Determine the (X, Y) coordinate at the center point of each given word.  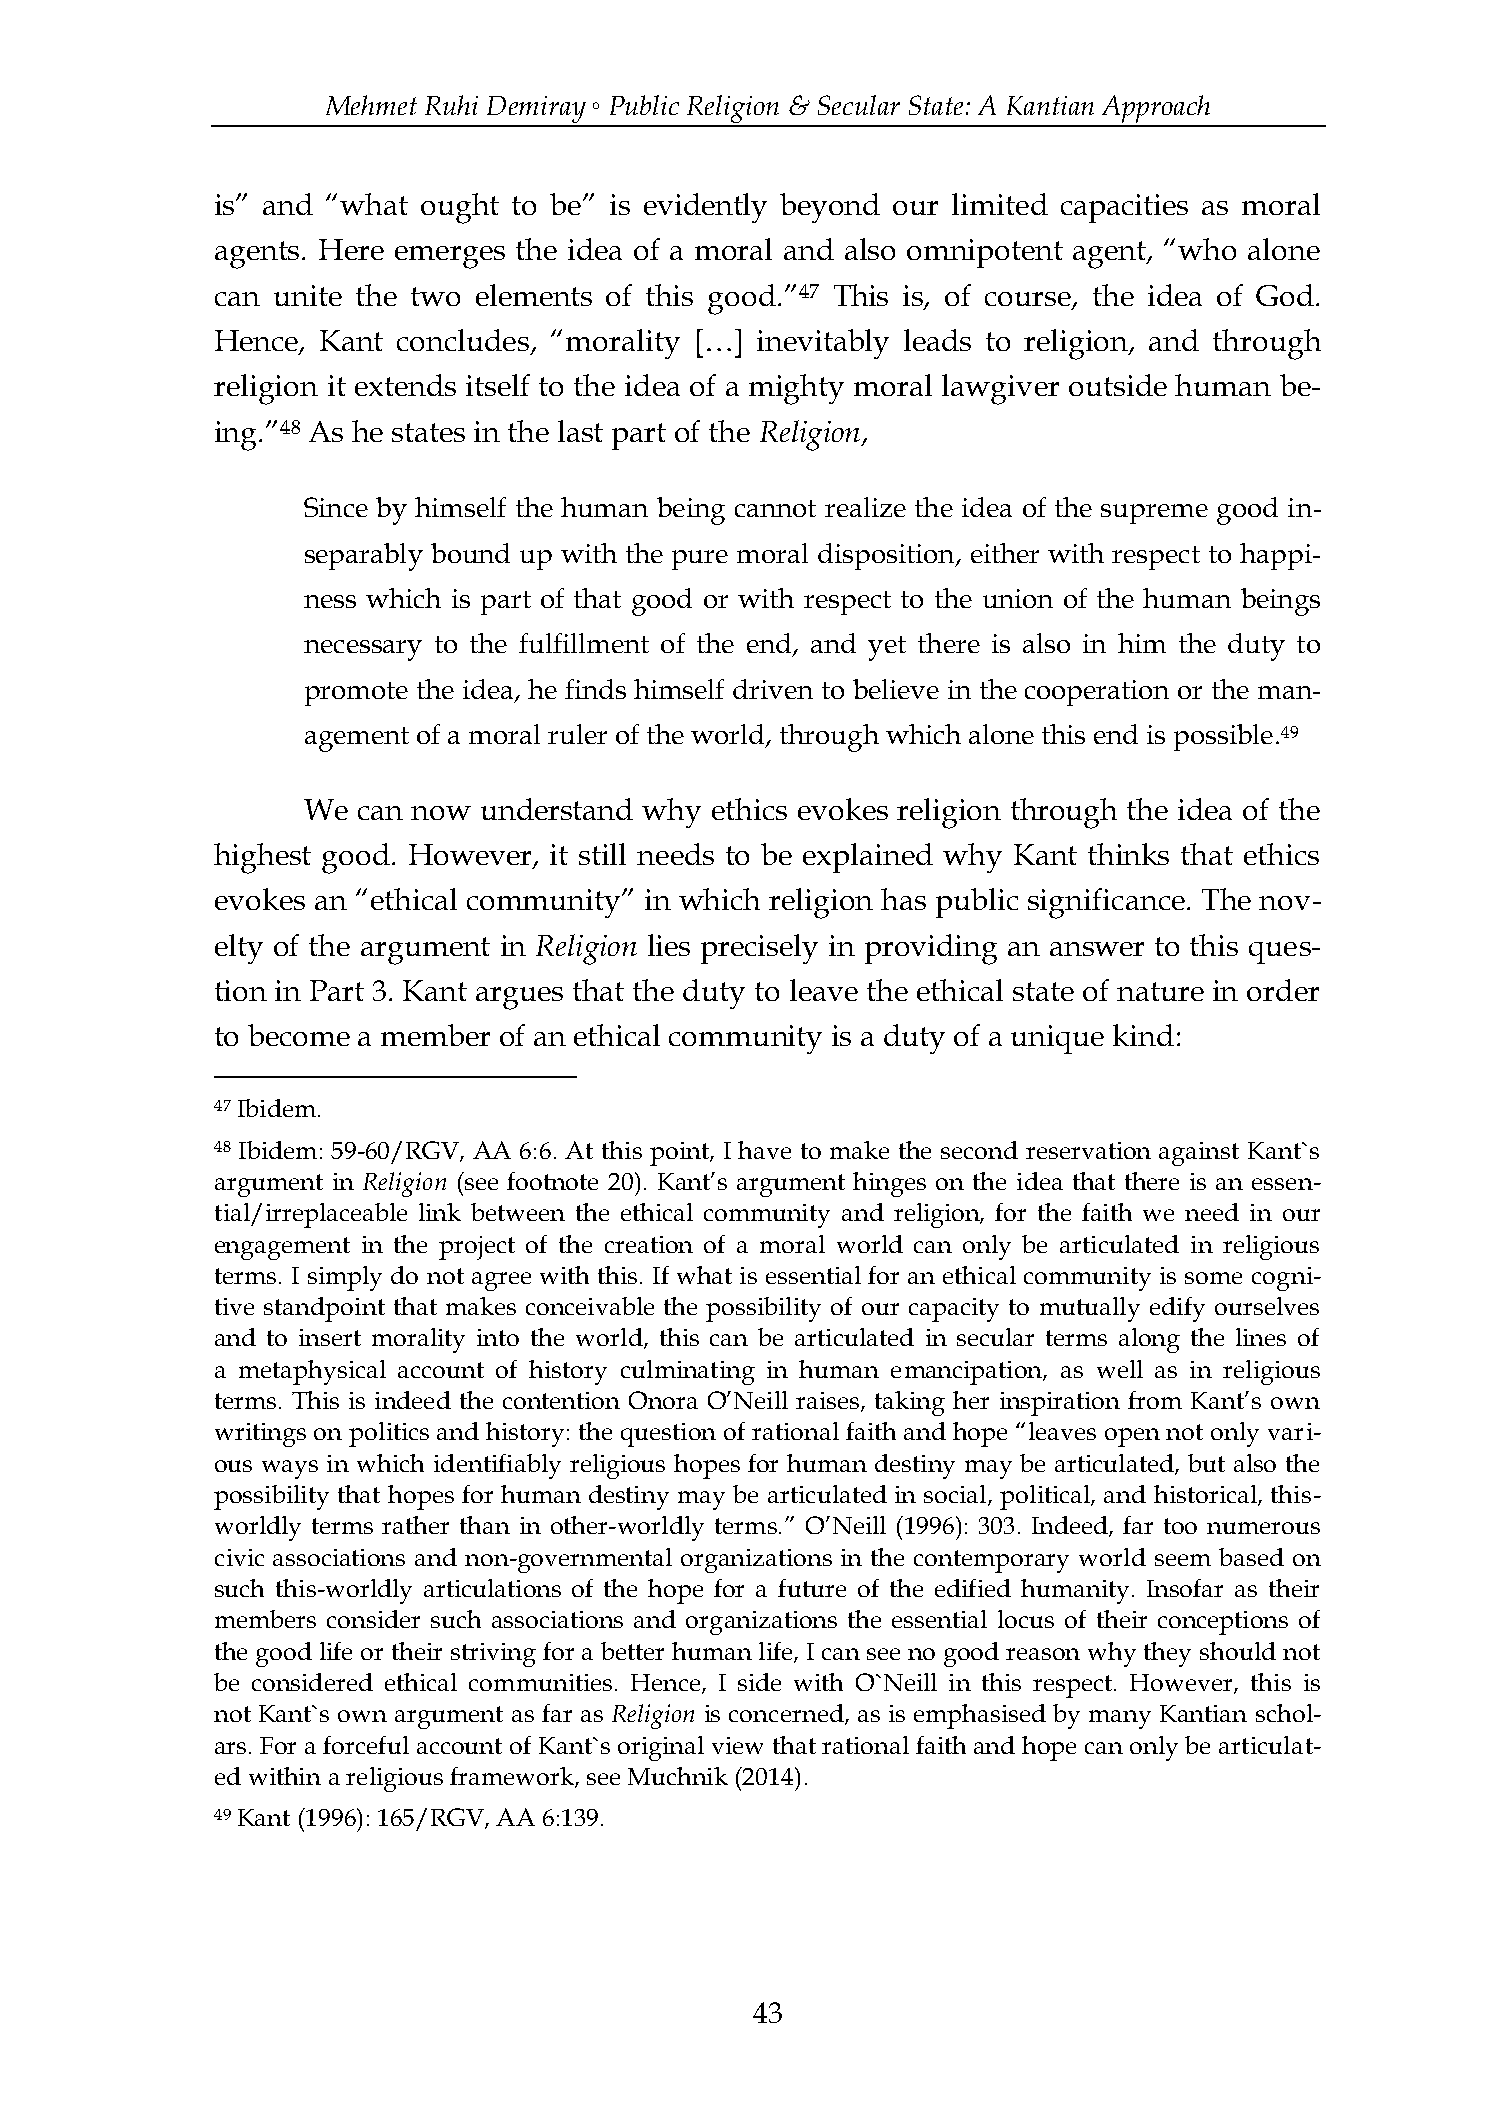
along (1149, 1340)
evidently (705, 208)
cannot (775, 508)
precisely (759, 949)
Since (336, 507)
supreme (1154, 514)
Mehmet (371, 105)
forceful (366, 1745)
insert (330, 1337)
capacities (1124, 208)
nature (1160, 991)
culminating (688, 1372)
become (299, 1035)
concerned (787, 1714)
